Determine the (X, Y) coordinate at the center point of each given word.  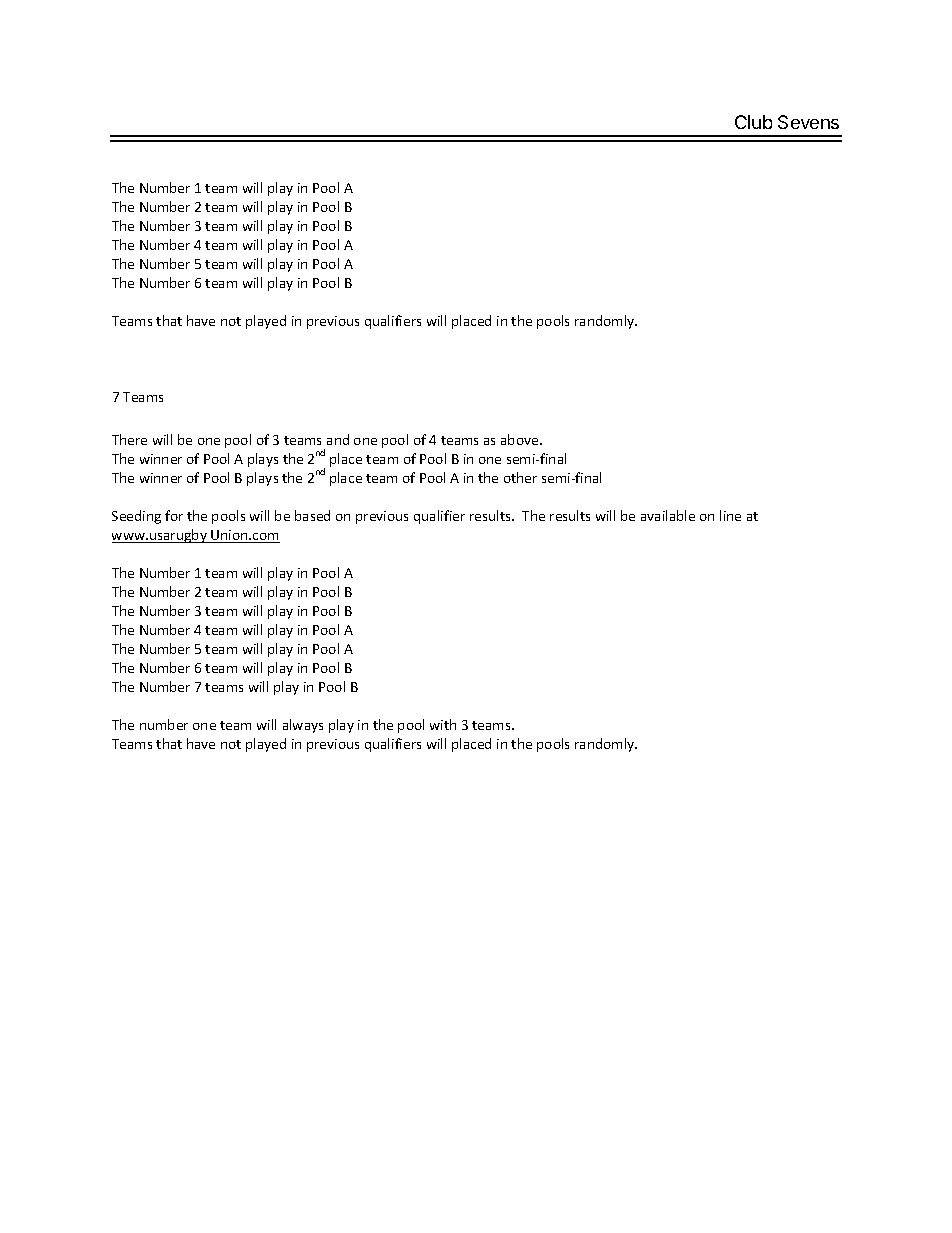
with (443, 724)
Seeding (136, 517)
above (521, 439)
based (312, 515)
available (668, 515)
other (520, 477)
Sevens (808, 122)
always (303, 726)
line (730, 515)
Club (753, 122)
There (129, 439)
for (174, 515)
